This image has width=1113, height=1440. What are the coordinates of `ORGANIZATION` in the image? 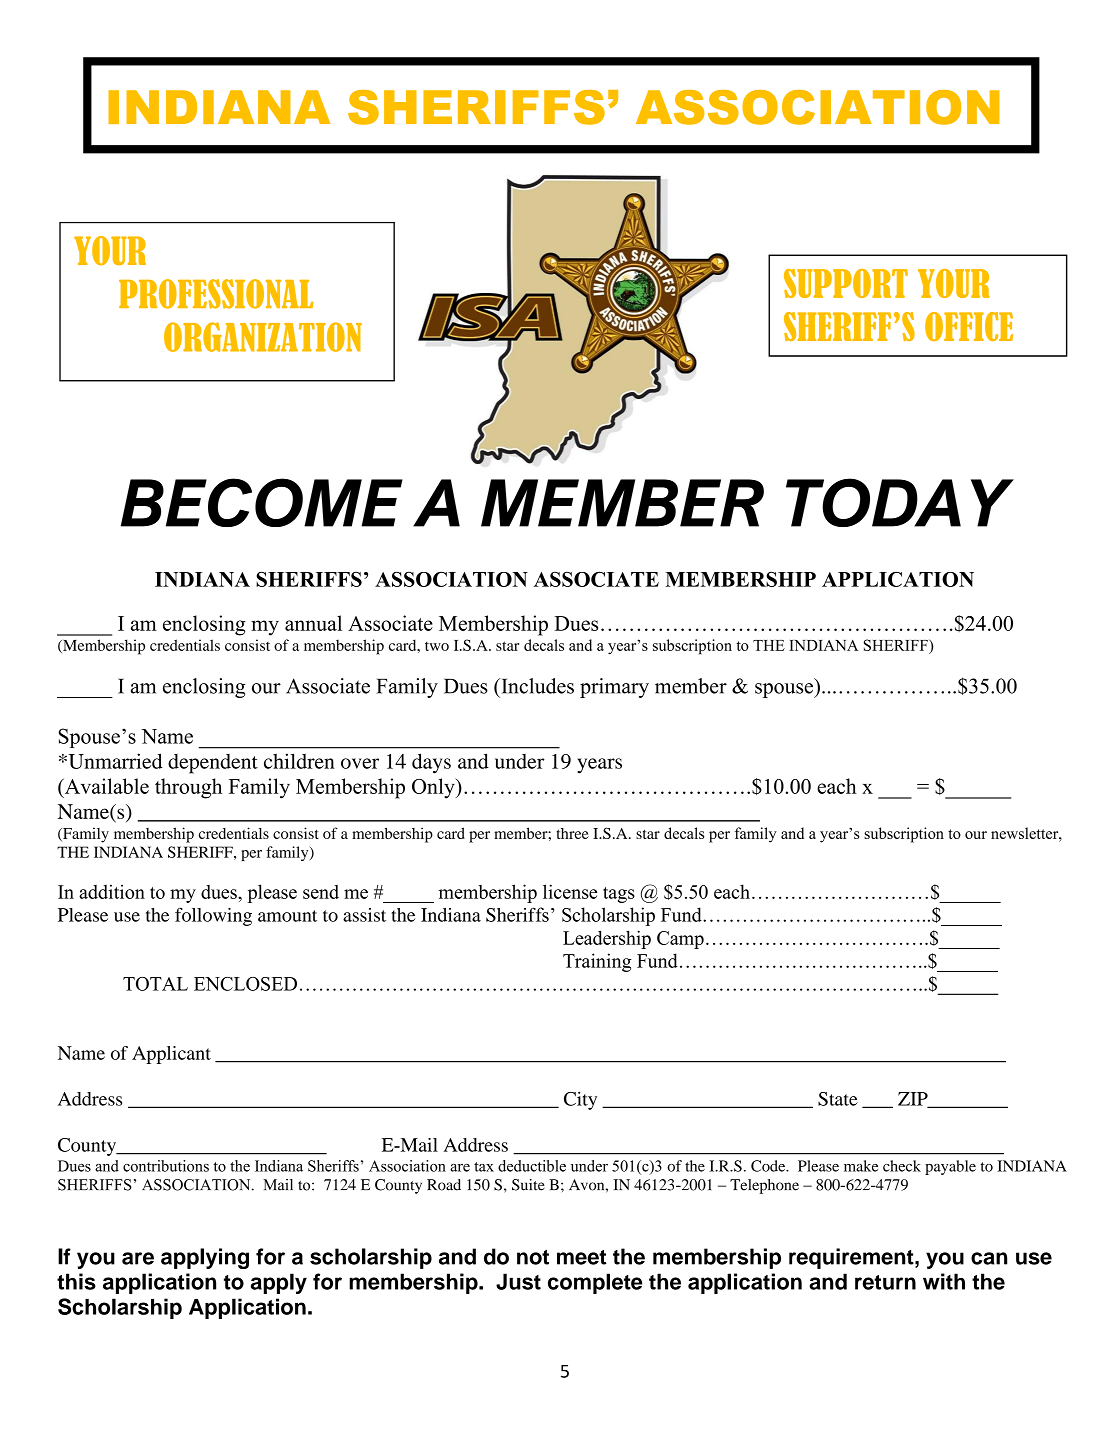 It's located at (263, 337).
